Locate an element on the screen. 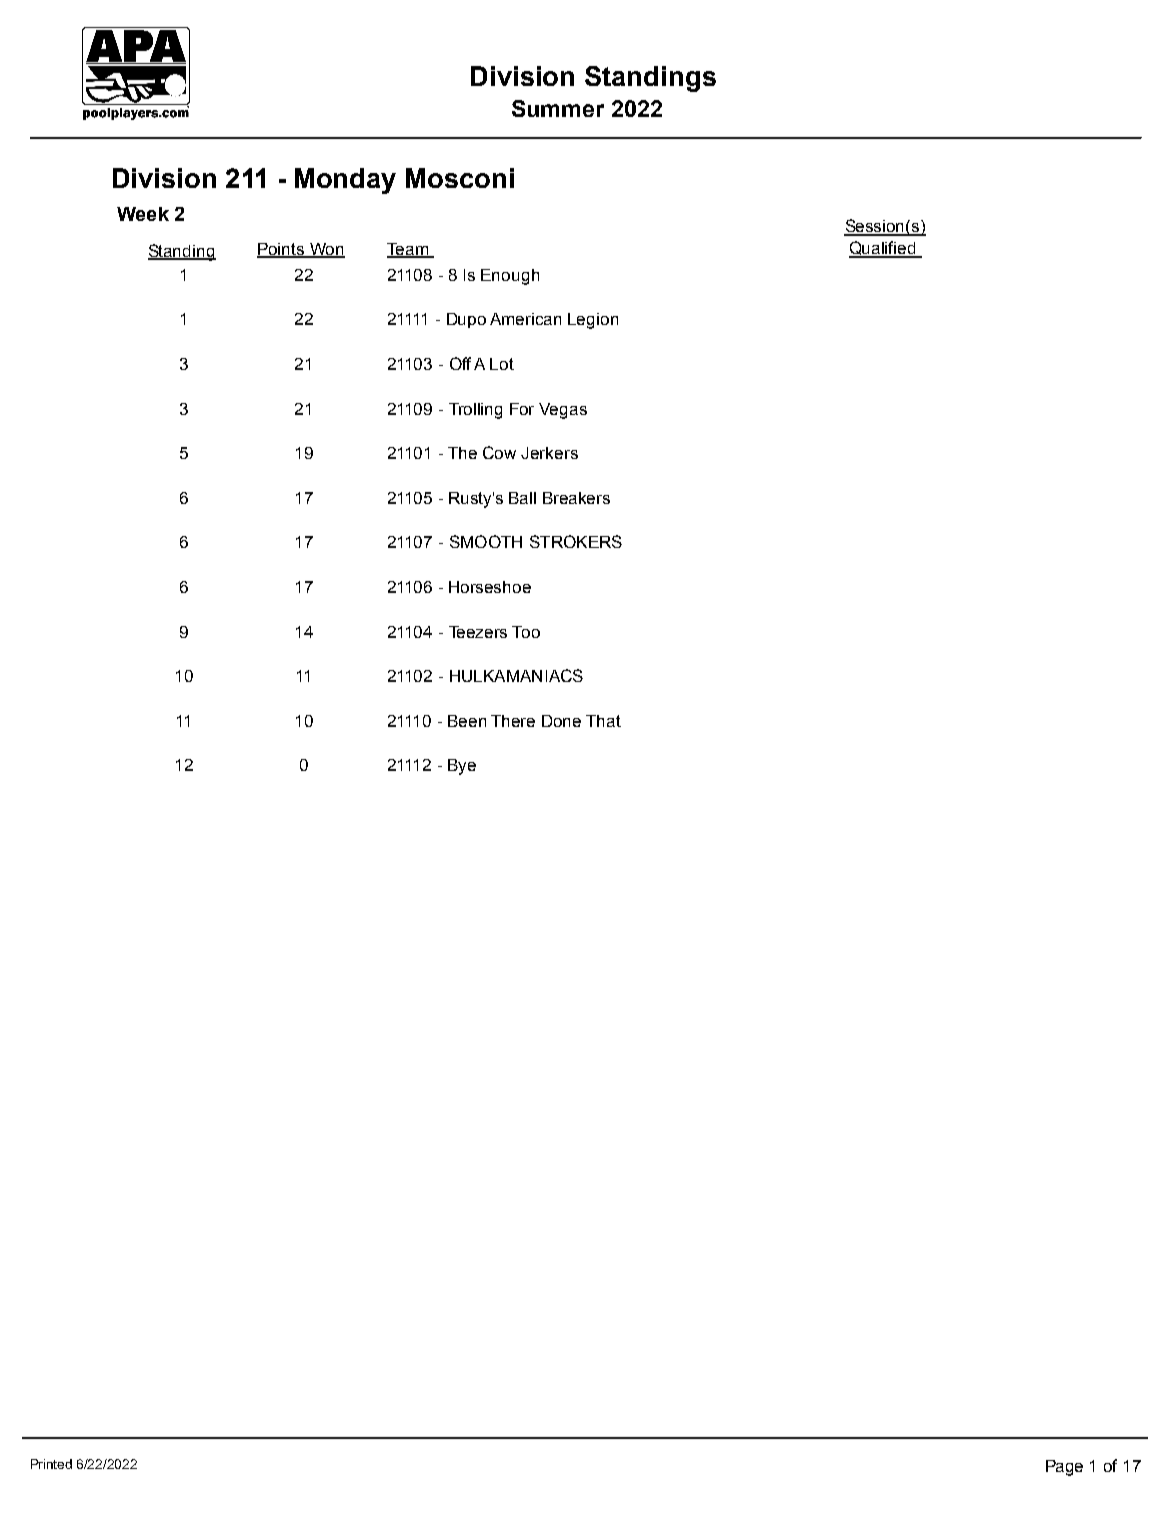  Printed is located at coordinates (51, 1464).
